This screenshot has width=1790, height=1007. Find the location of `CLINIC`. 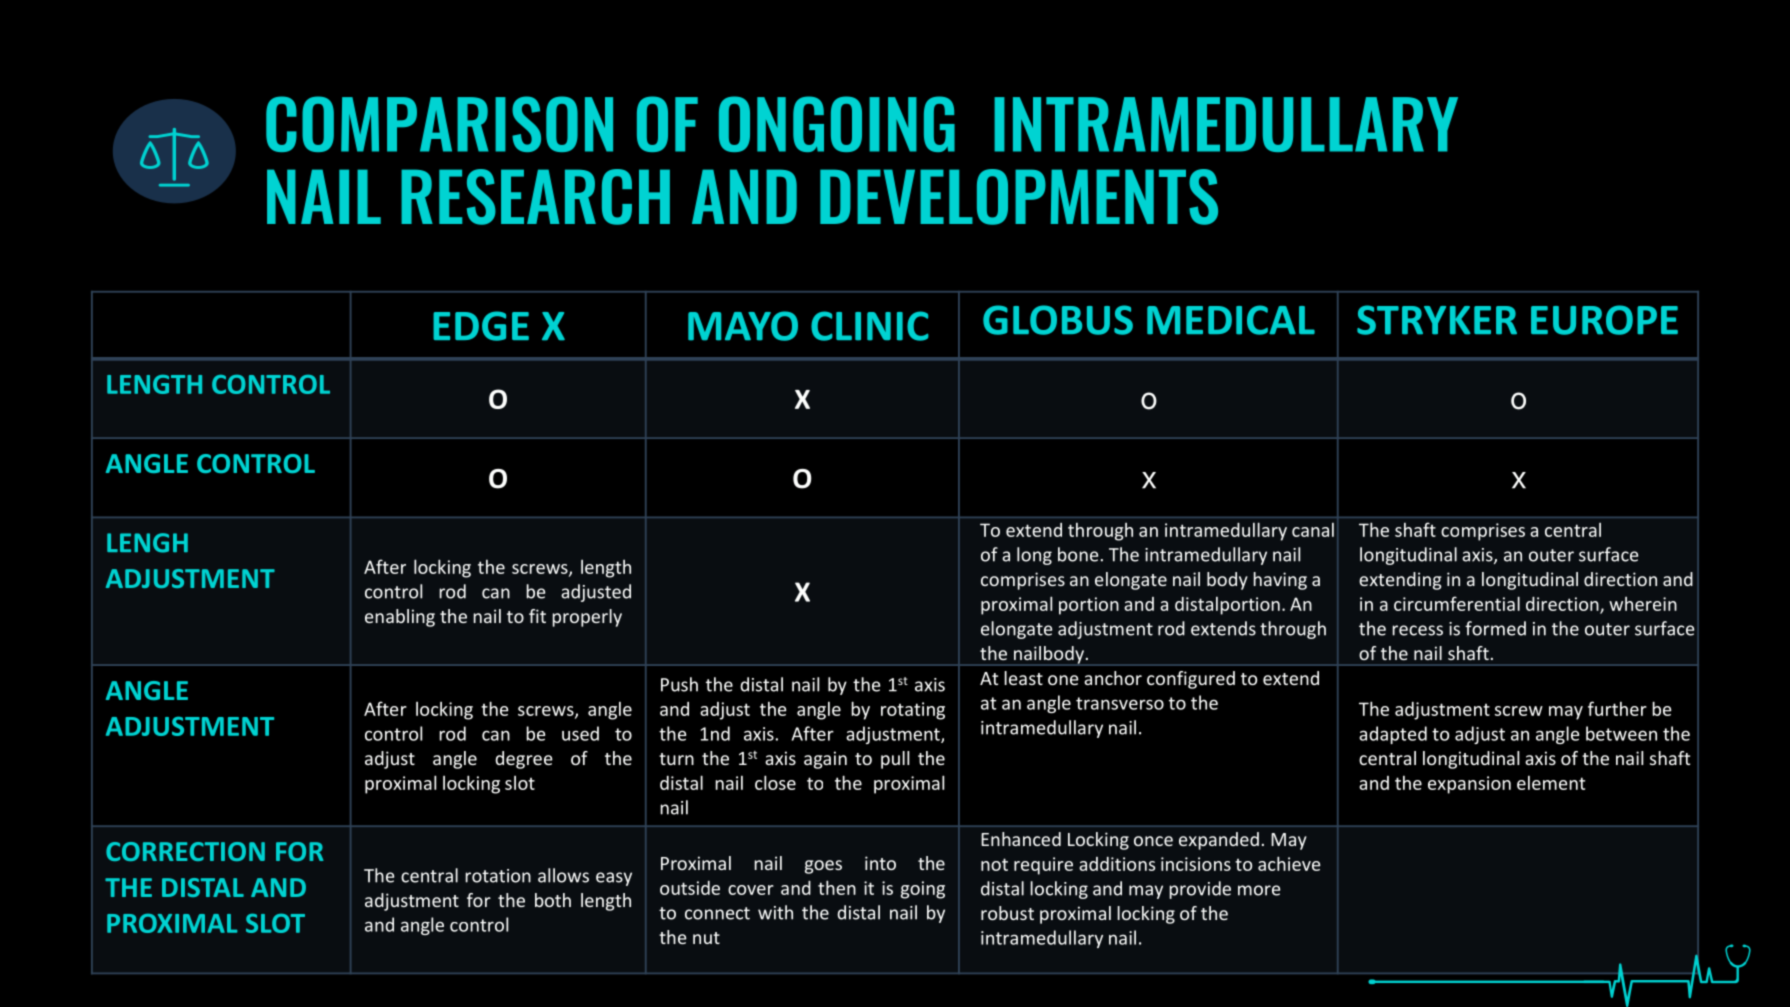

CLINIC is located at coordinates (870, 326).
